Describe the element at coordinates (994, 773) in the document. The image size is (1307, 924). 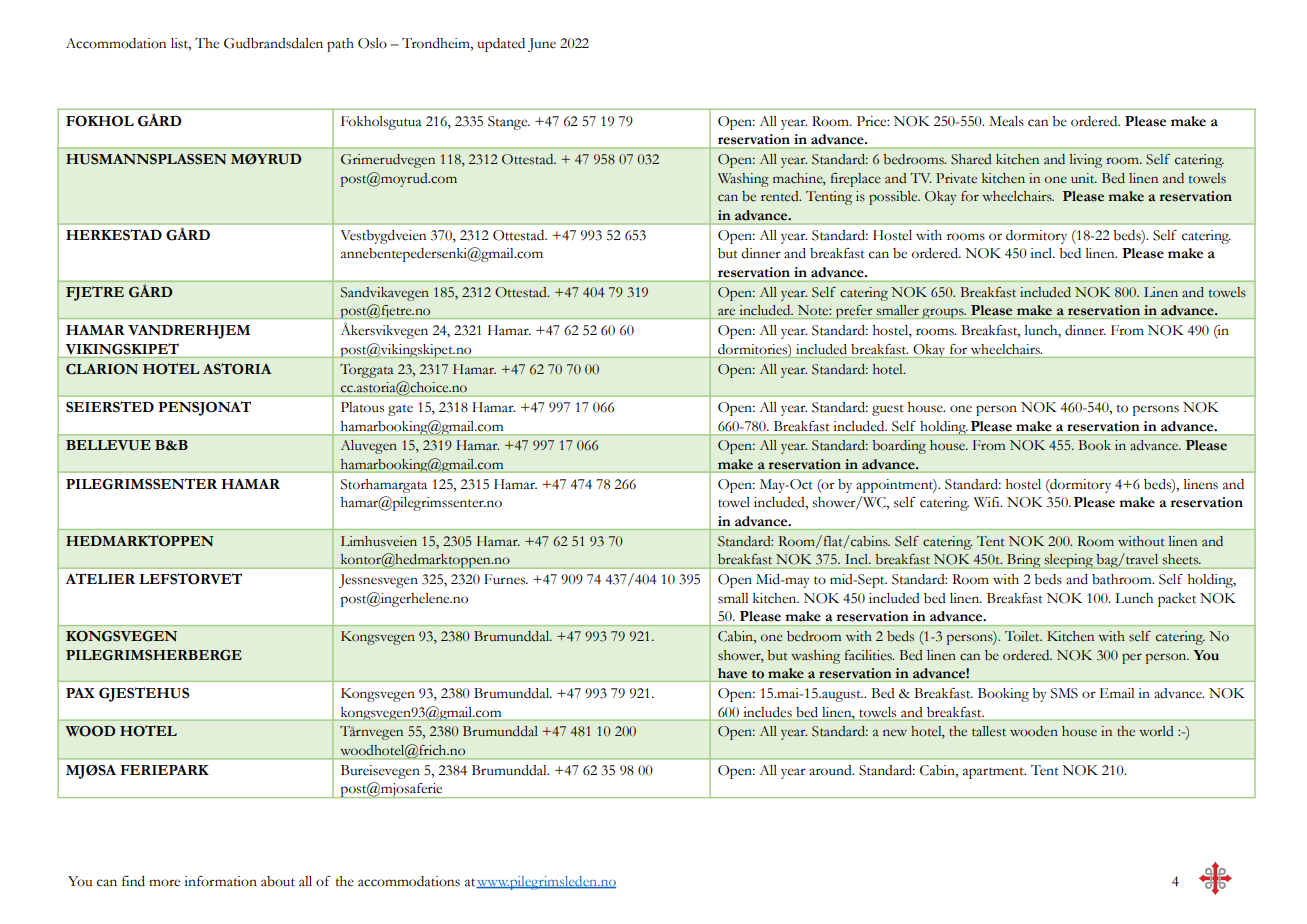
I see `apartment` at that location.
